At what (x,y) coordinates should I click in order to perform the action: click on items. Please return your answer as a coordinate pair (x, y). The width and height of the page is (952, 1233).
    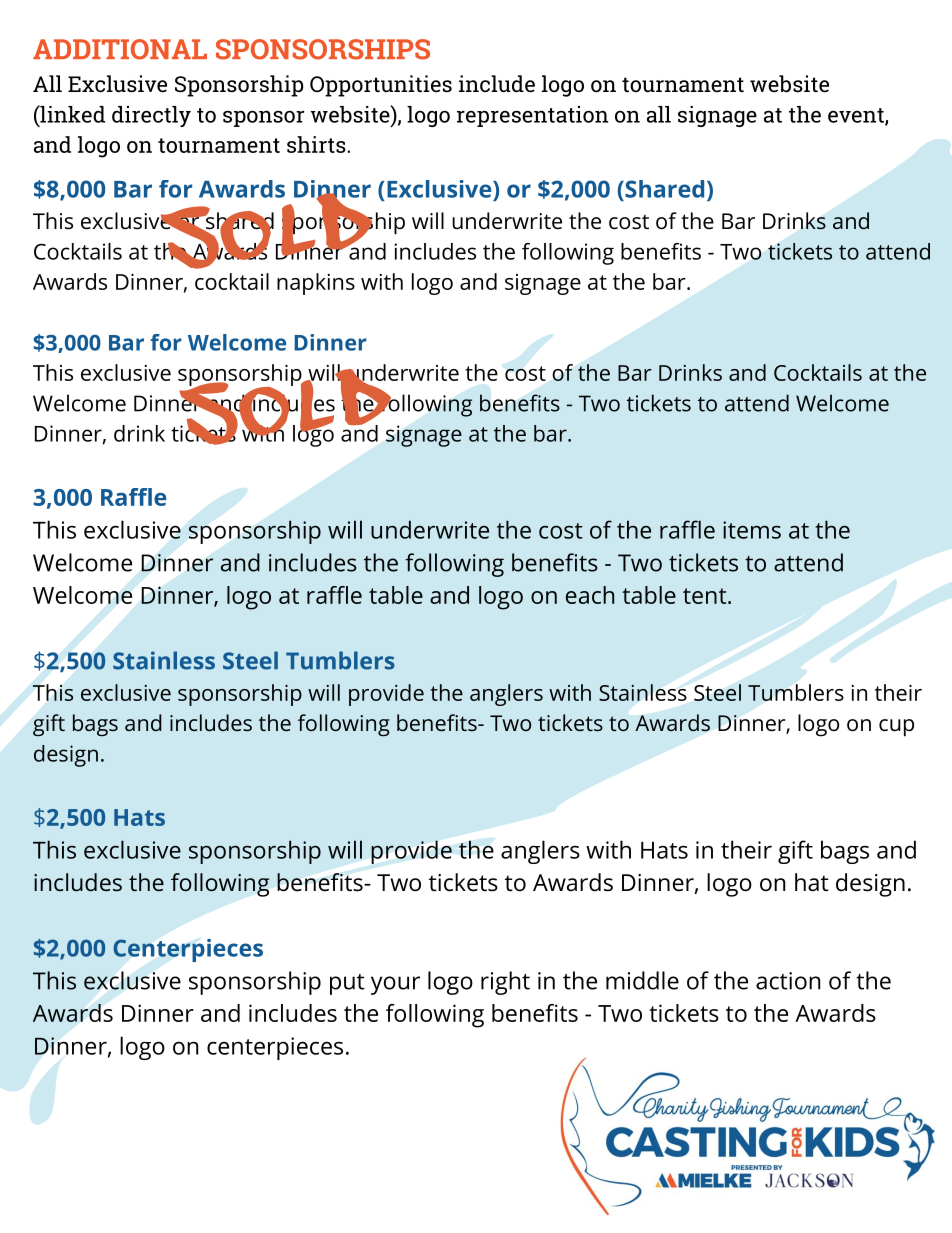
    Looking at the image, I should click on (752, 530).
